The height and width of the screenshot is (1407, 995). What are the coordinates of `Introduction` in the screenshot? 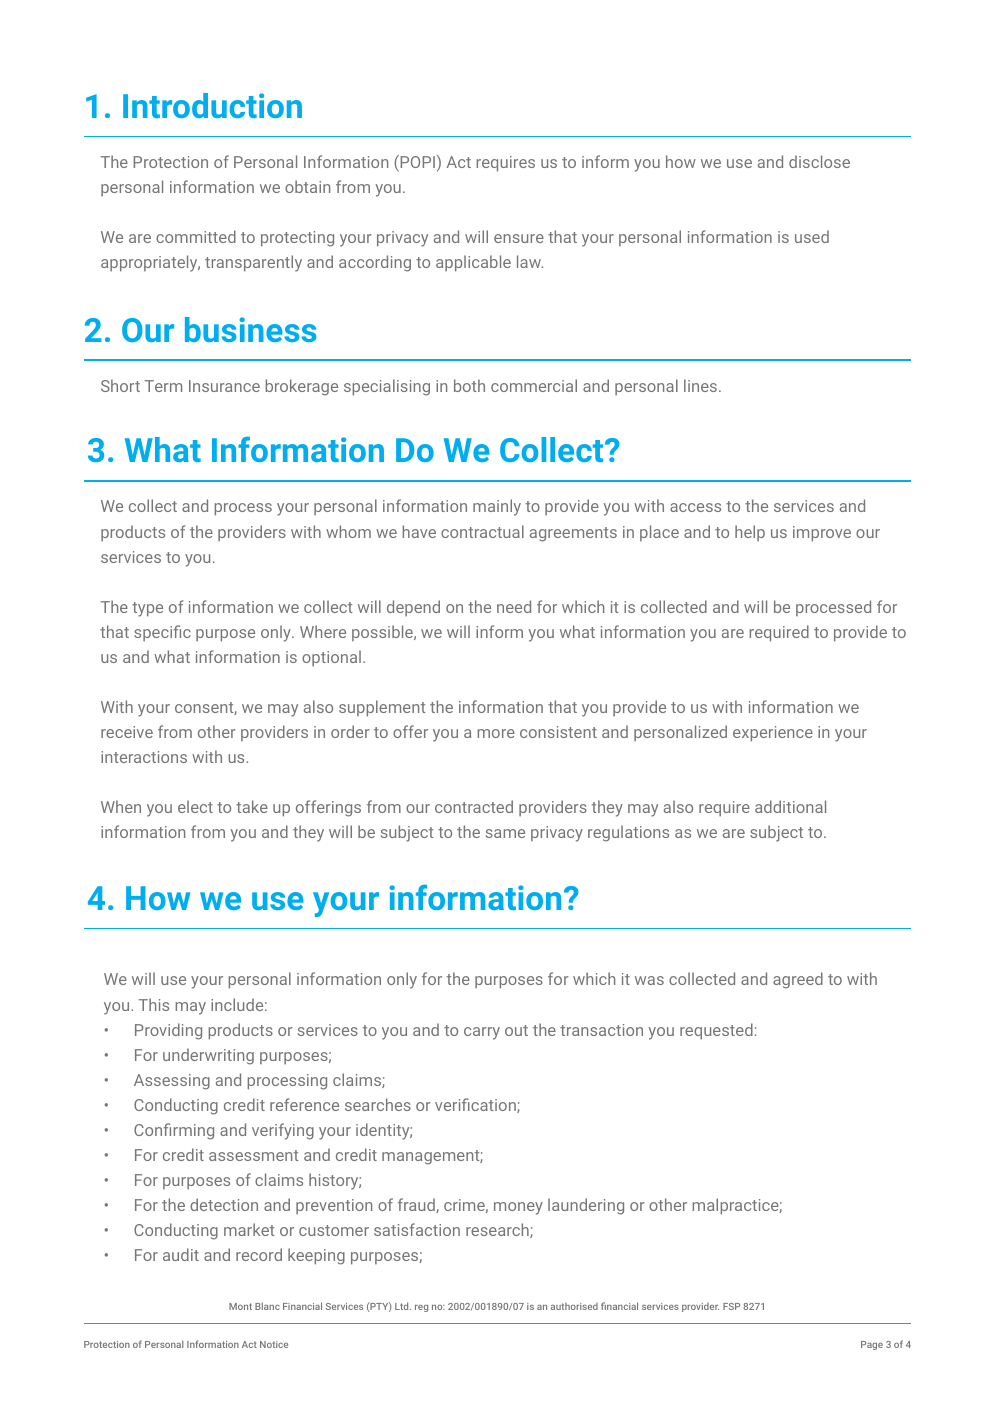 It's located at (212, 105).
